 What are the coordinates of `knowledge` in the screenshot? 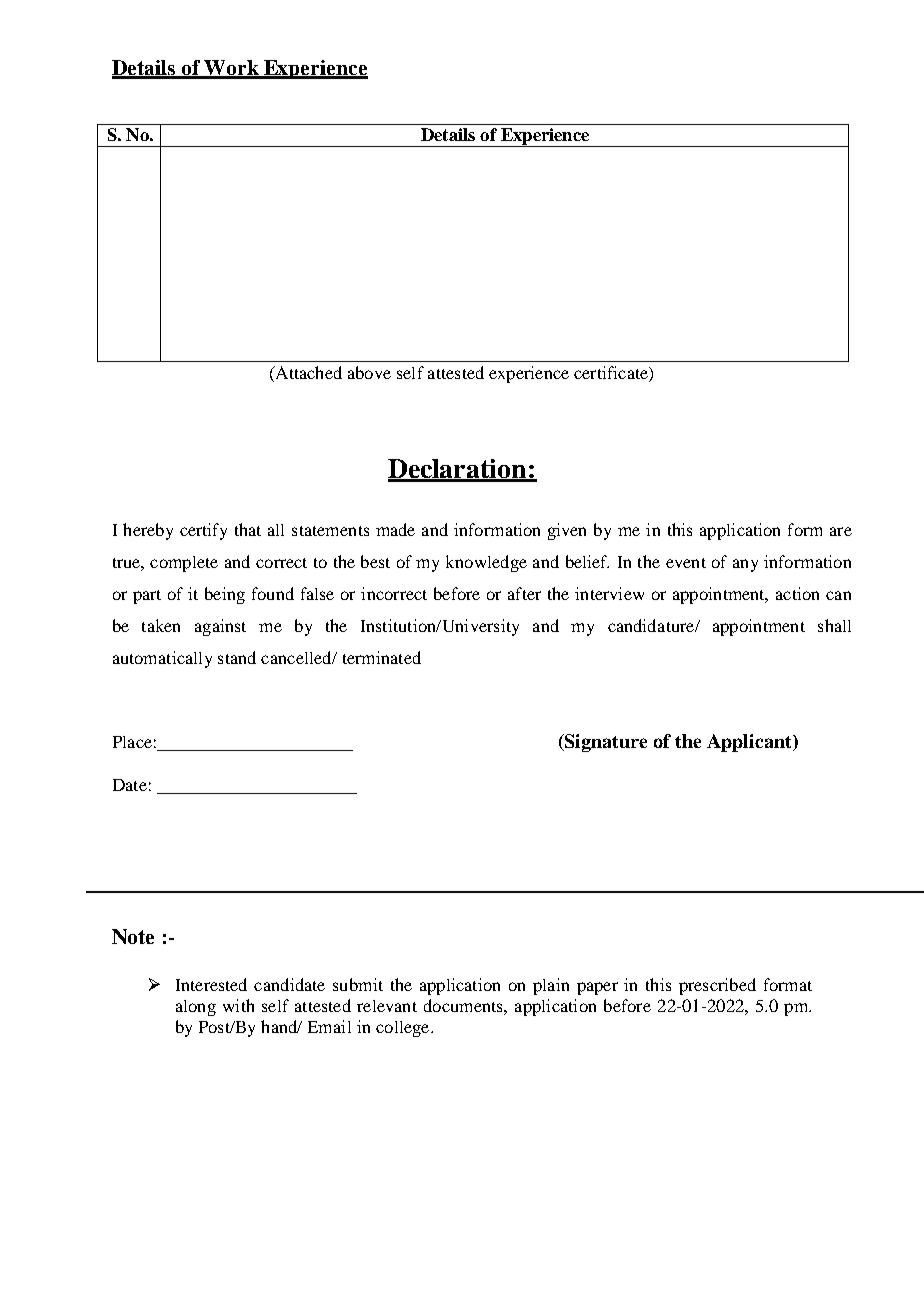 It's located at (486, 563).
